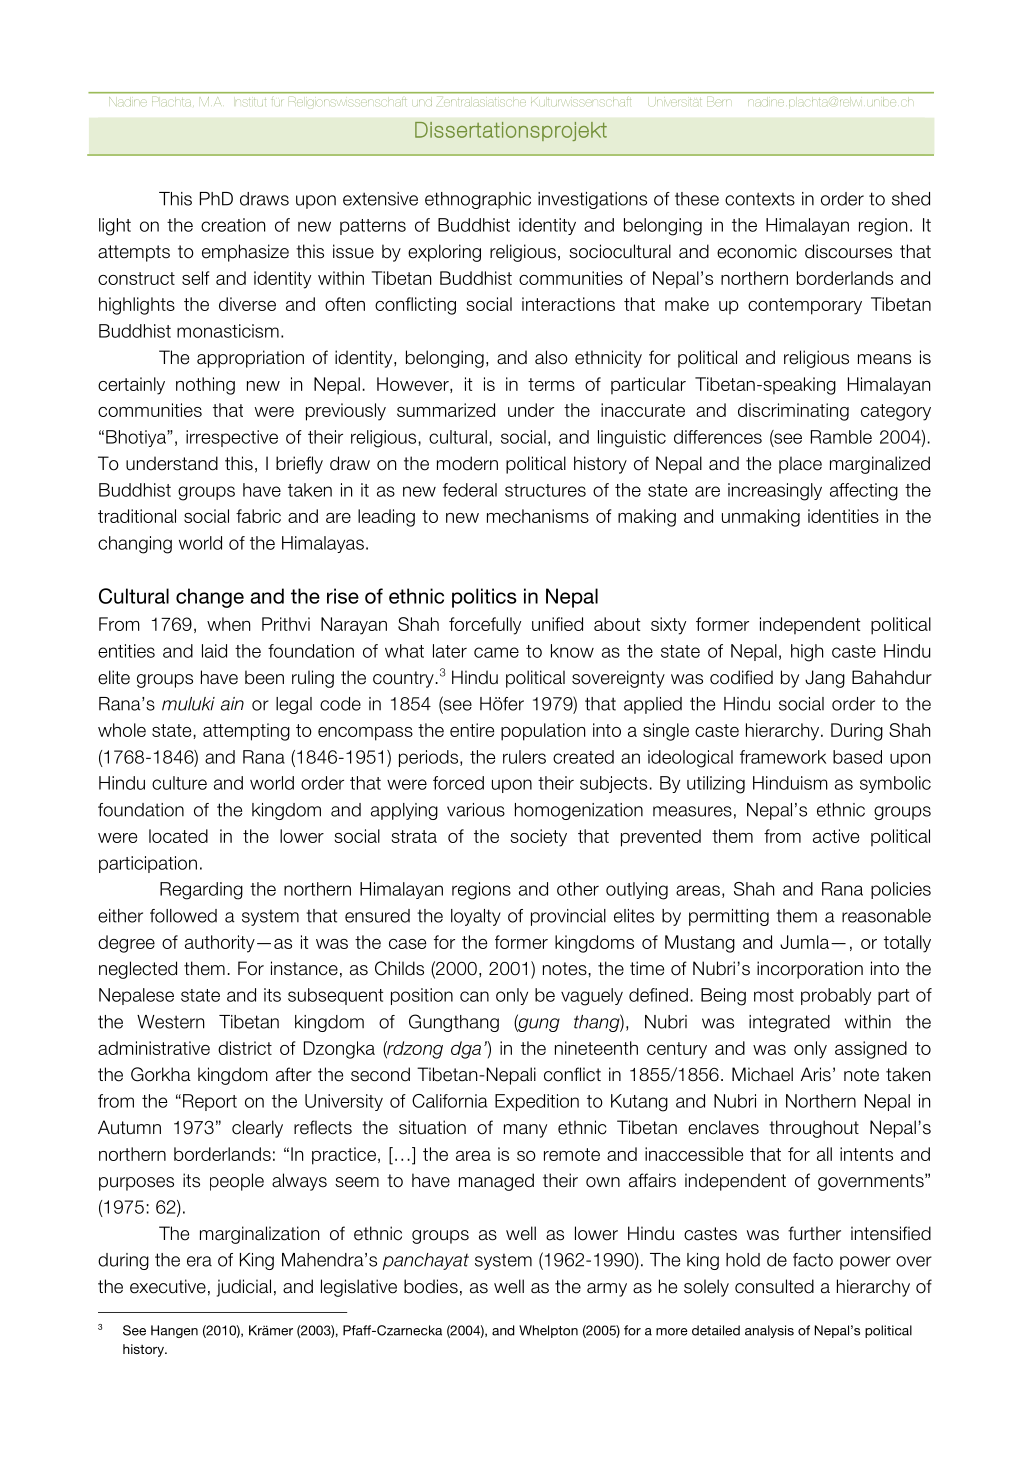 The height and width of the screenshot is (1458, 1030). I want to click on Aris, so click(816, 1074).
